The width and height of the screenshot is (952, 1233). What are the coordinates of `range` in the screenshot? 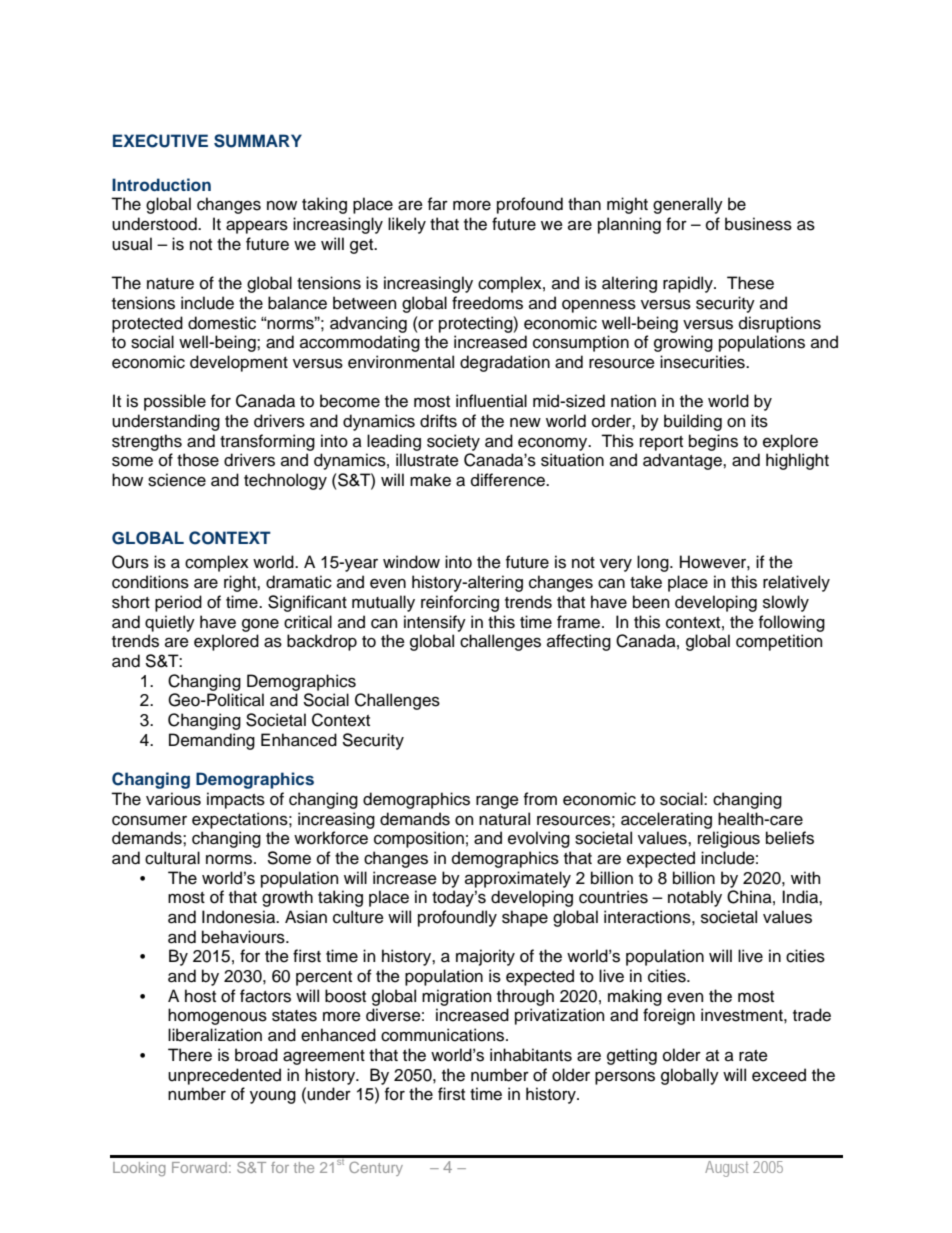 It's located at (497, 802).
